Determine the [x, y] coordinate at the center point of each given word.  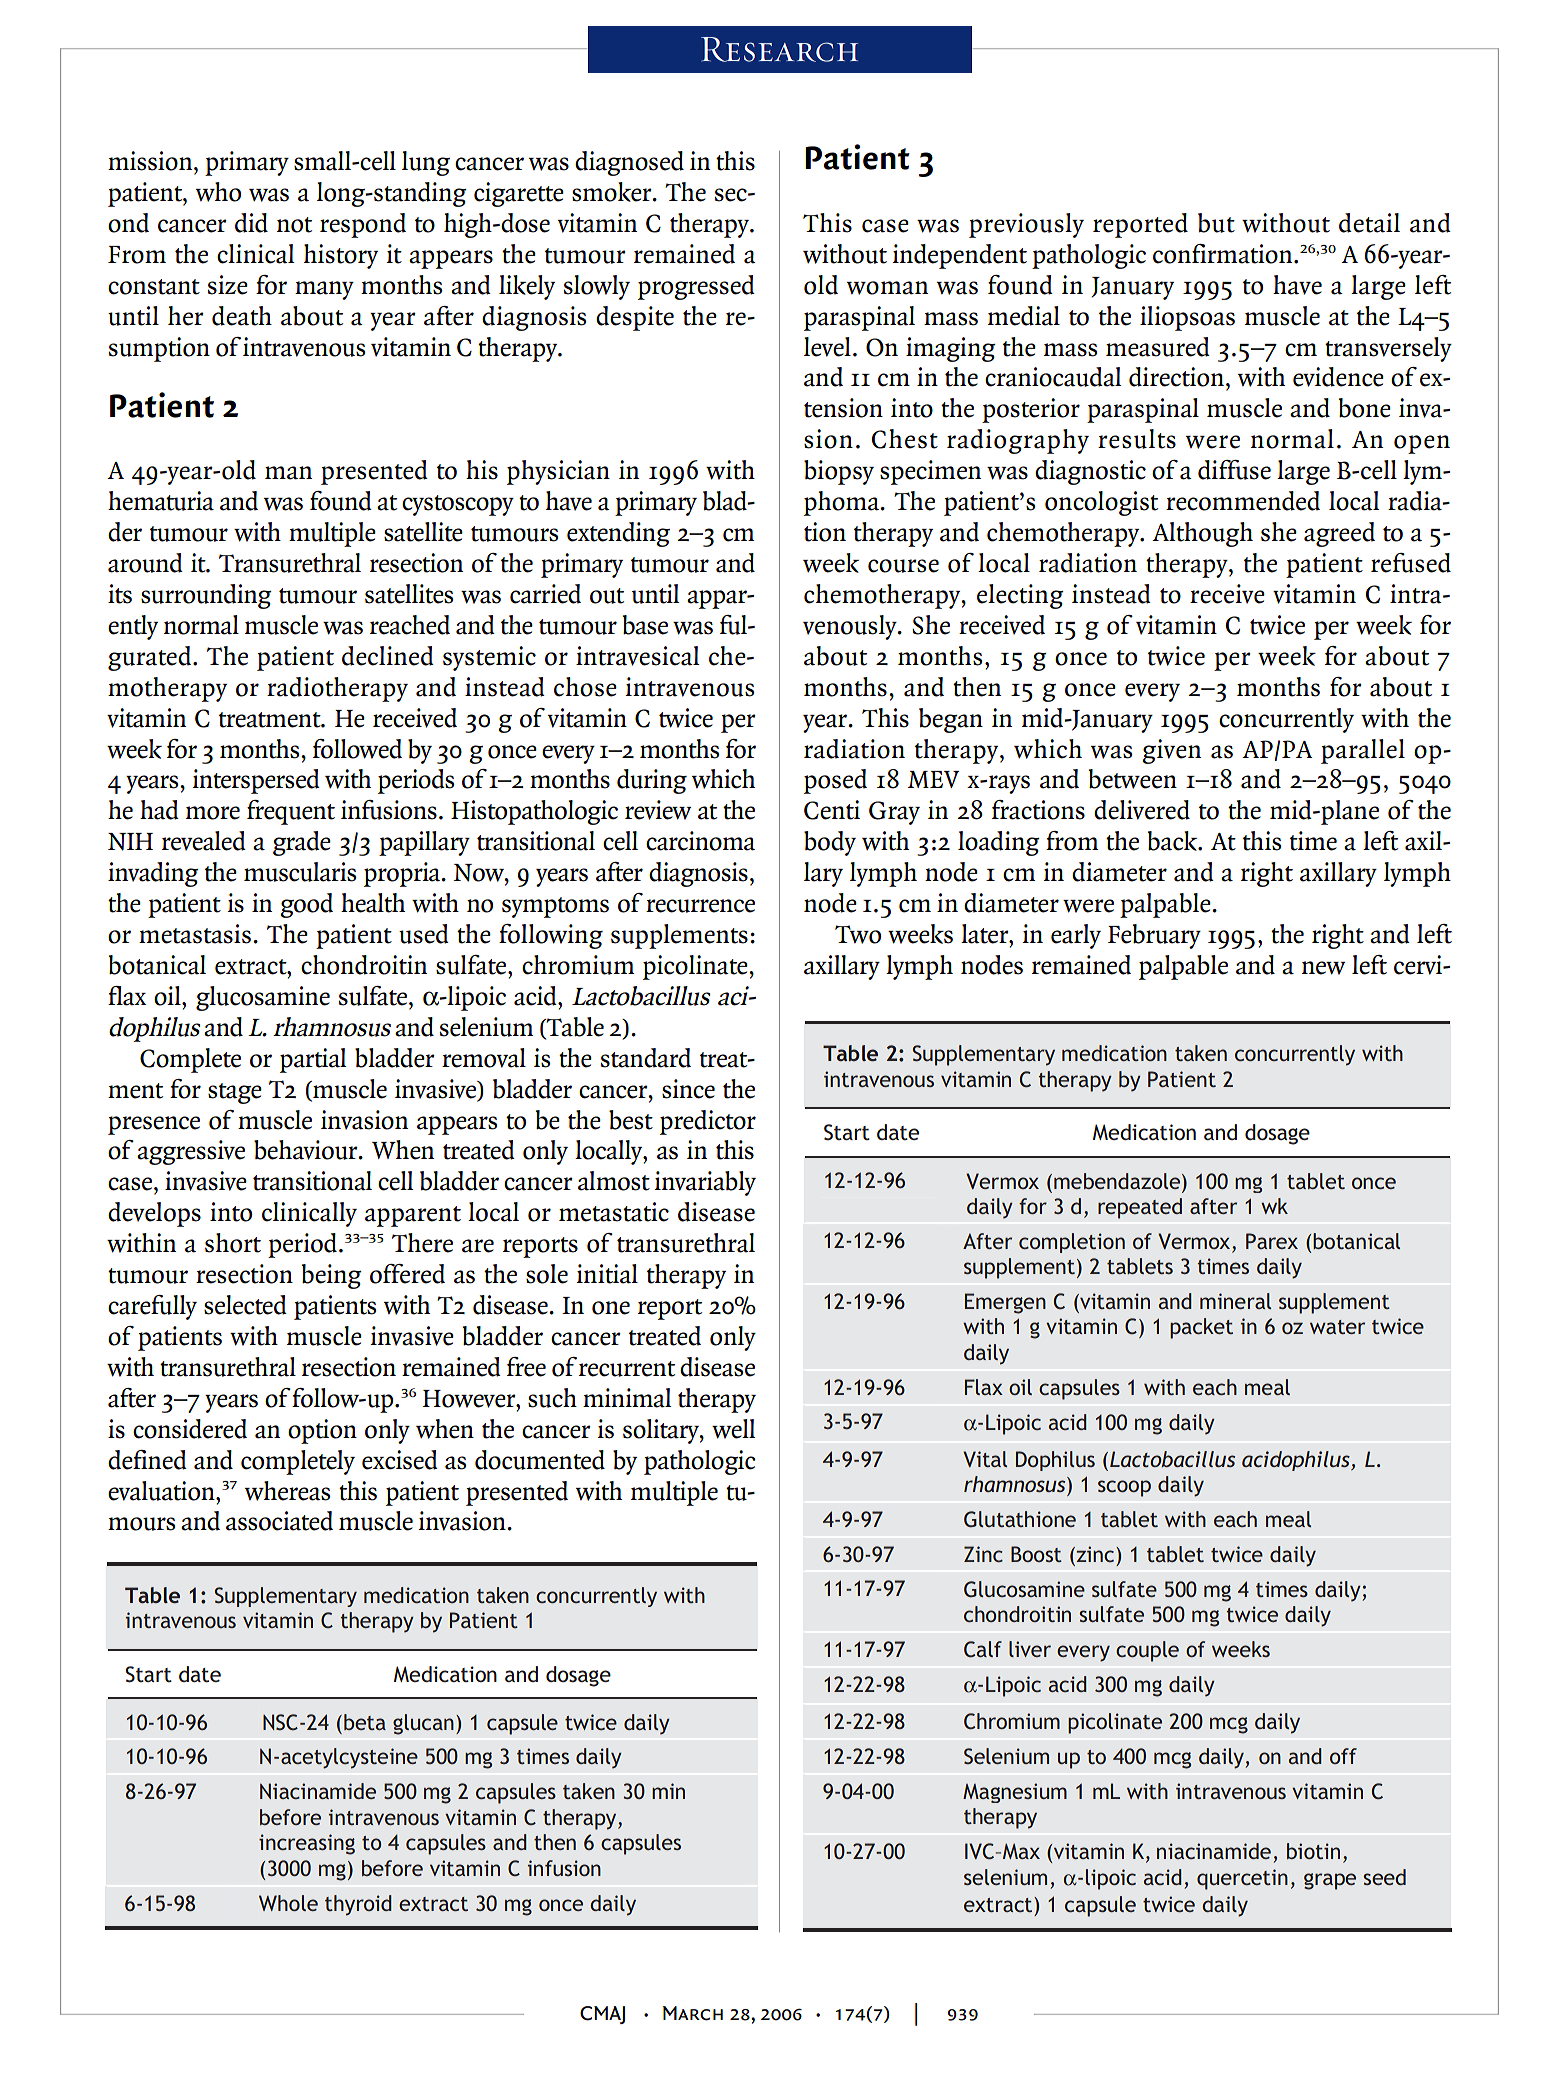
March [693, 2013]
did [251, 223]
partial [313, 1060]
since [688, 1089]
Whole [288, 1903]
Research [779, 49]
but [1216, 223]
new [1323, 968]
